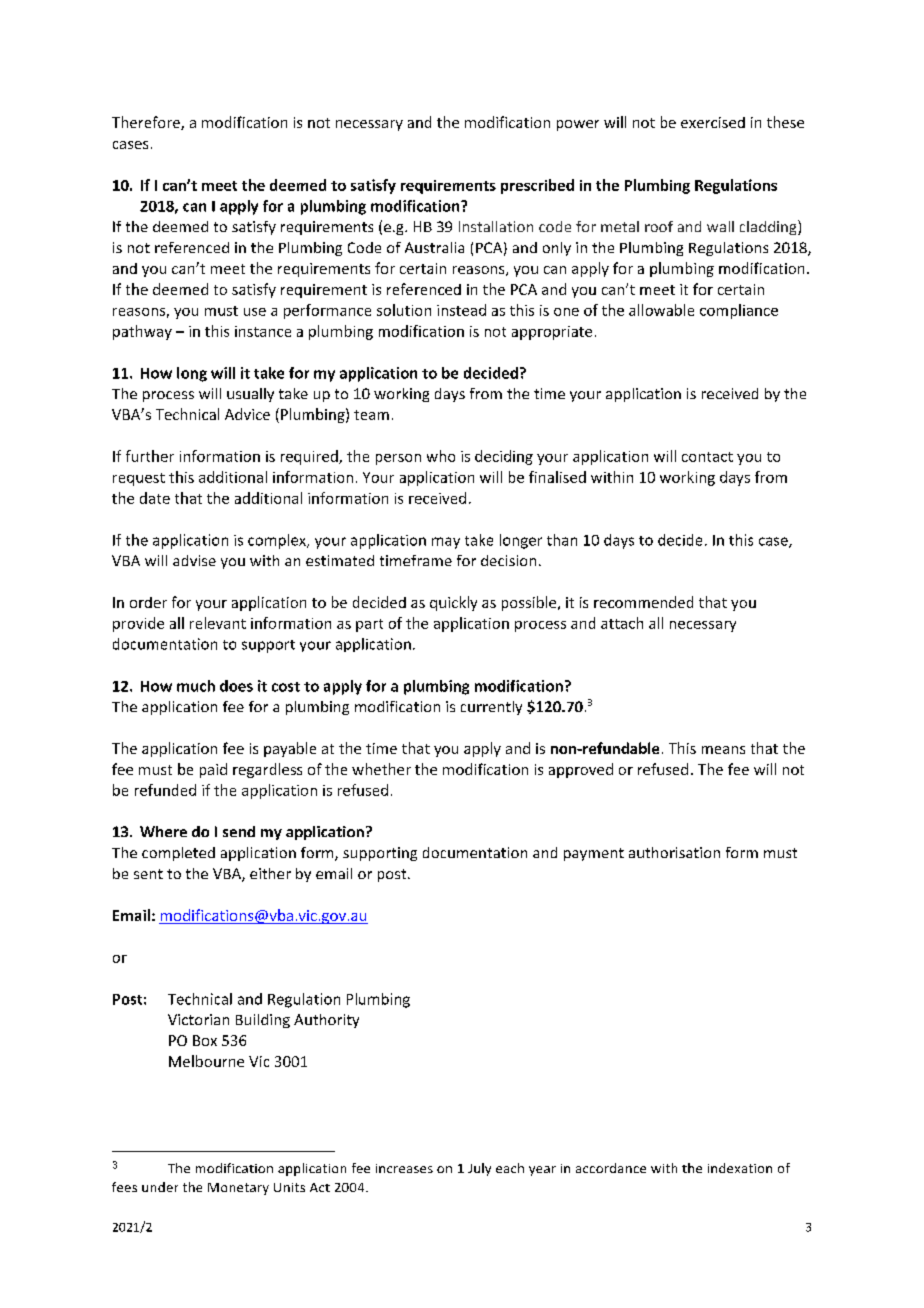  I want to click on instance, so click(263, 331).
